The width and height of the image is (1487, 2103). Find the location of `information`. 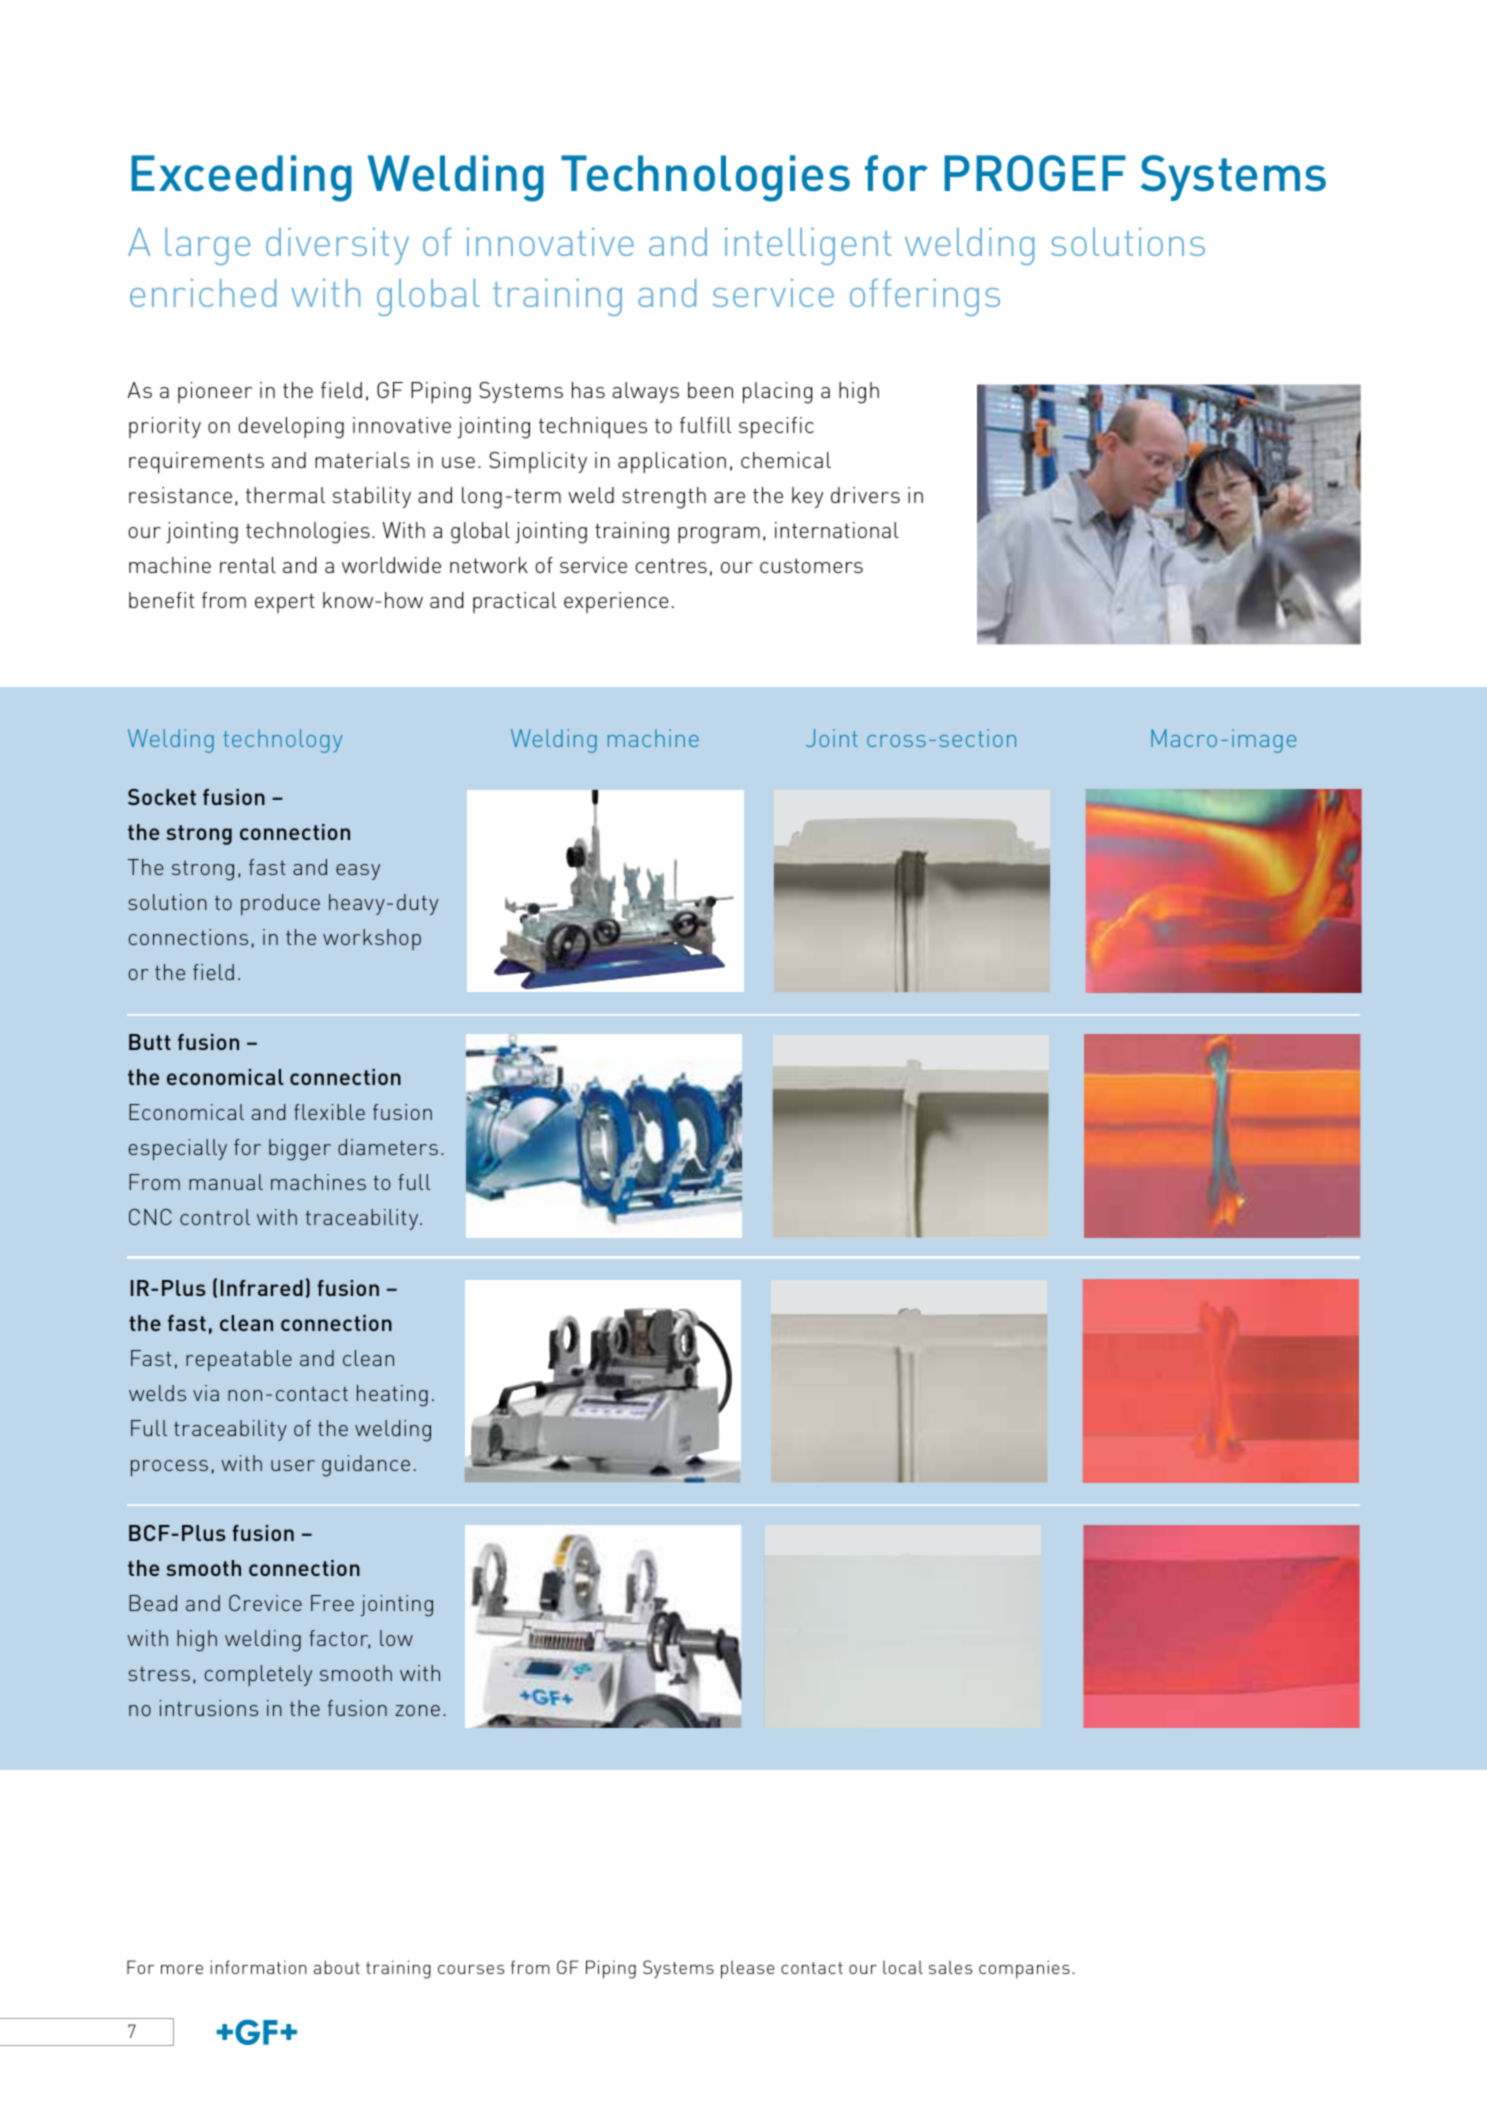

information is located at coordinates (258, 1967).
